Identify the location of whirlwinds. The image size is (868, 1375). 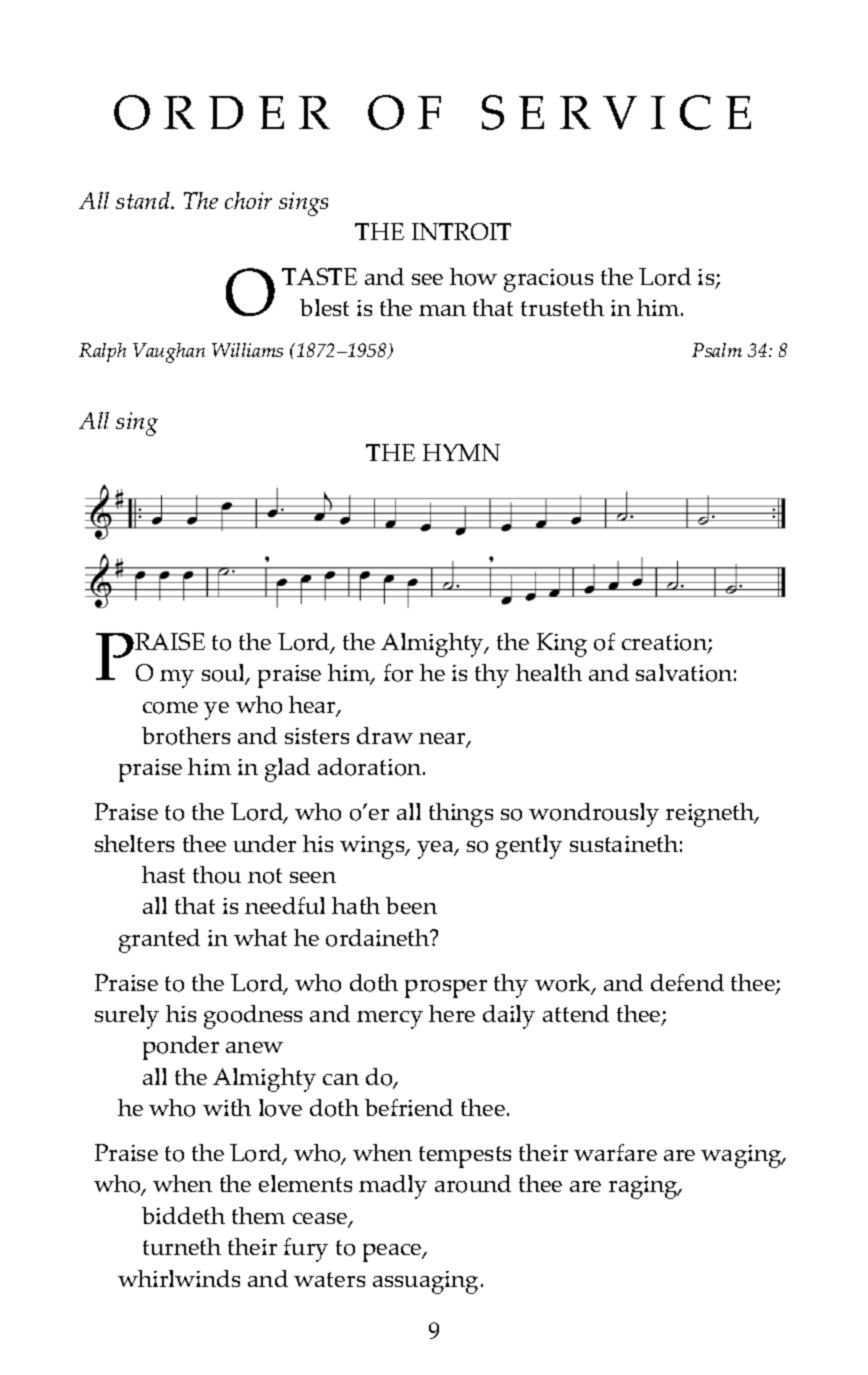
(179, 1278).
